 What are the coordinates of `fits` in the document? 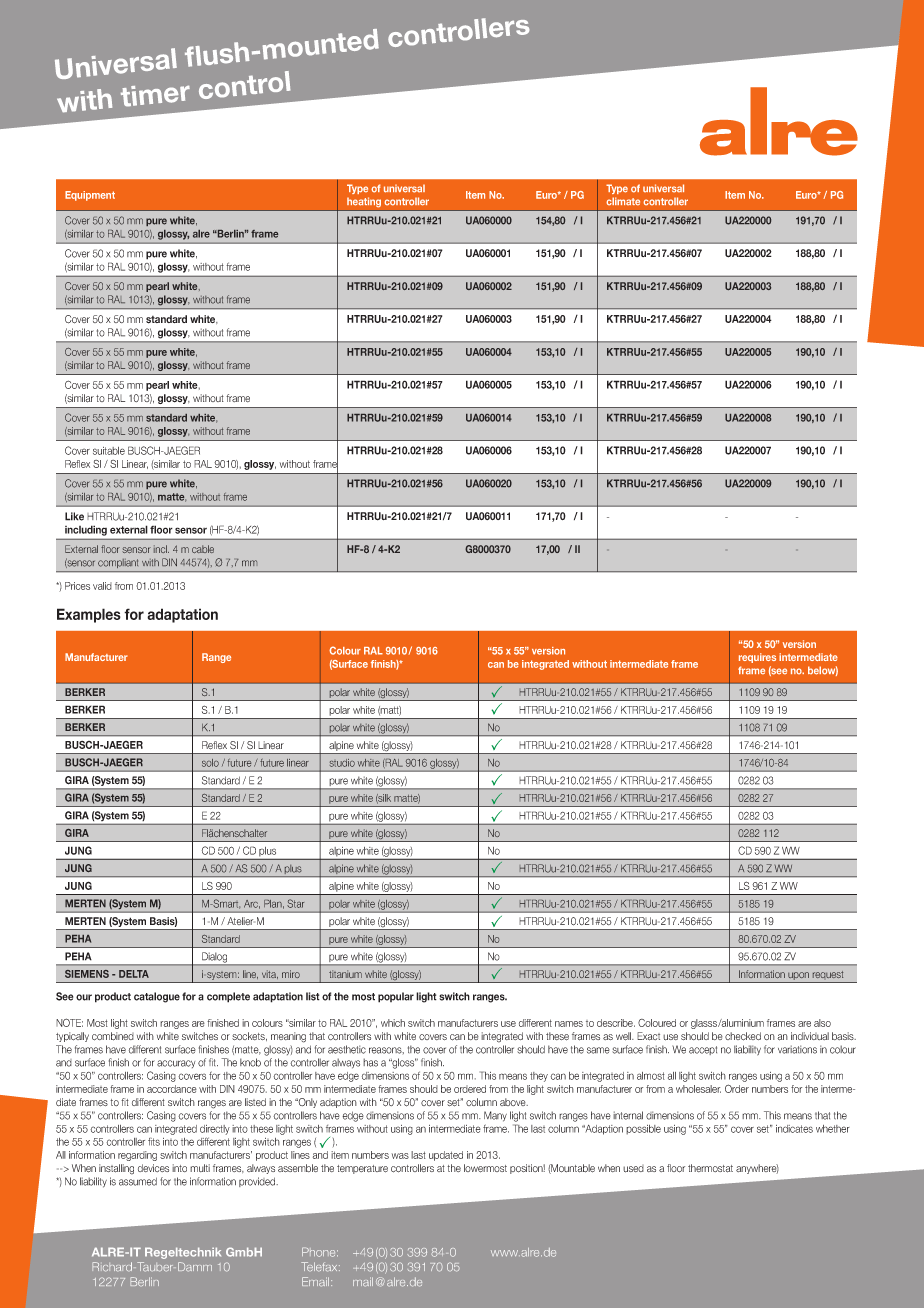 It's located at (154, 1142).
